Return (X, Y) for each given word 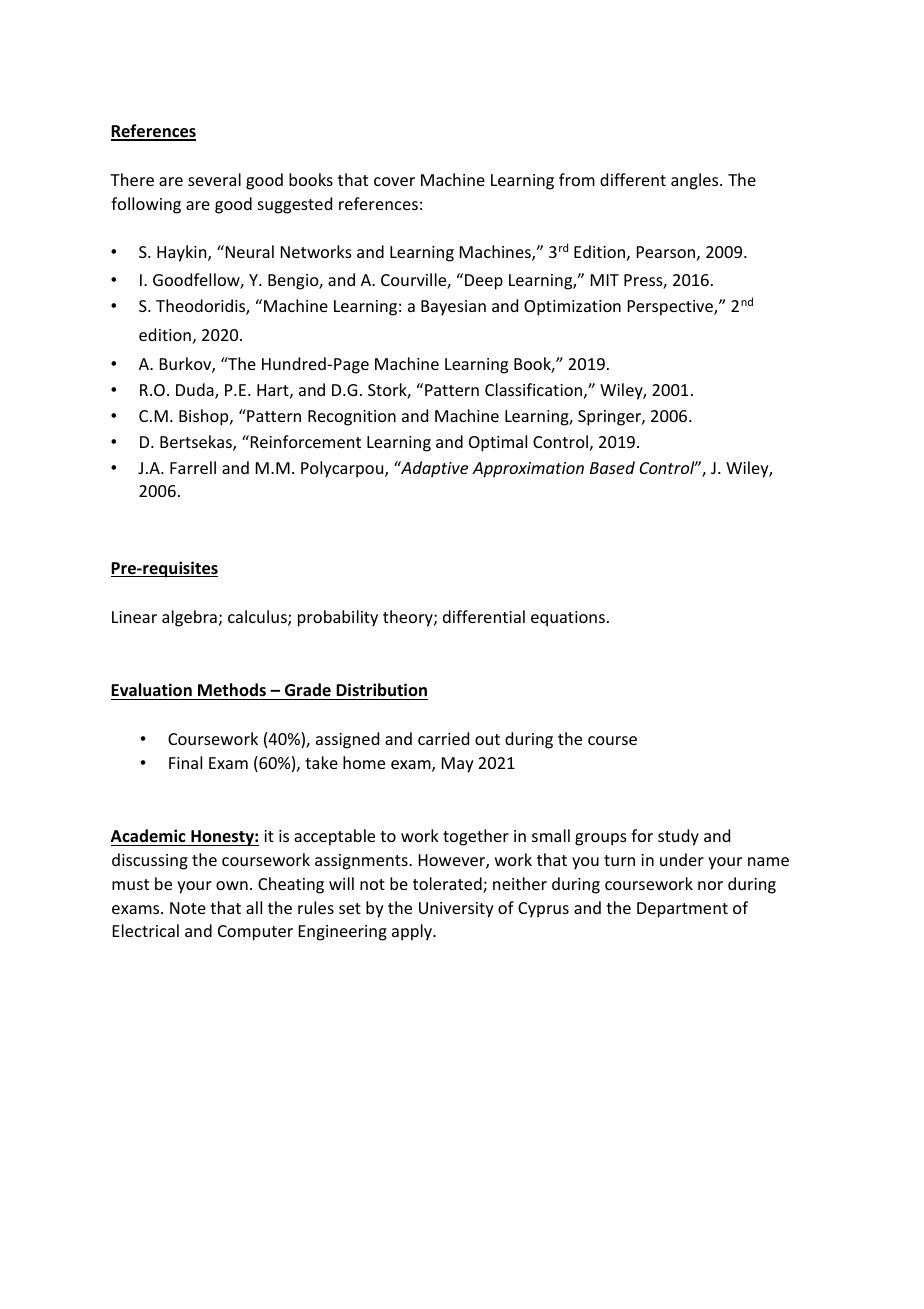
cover (394, 181)
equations (568, 619)
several (214, 179)
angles (696, 181)
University (456, 910)
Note (188, 908)
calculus (258, 618)
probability (338, 618)
